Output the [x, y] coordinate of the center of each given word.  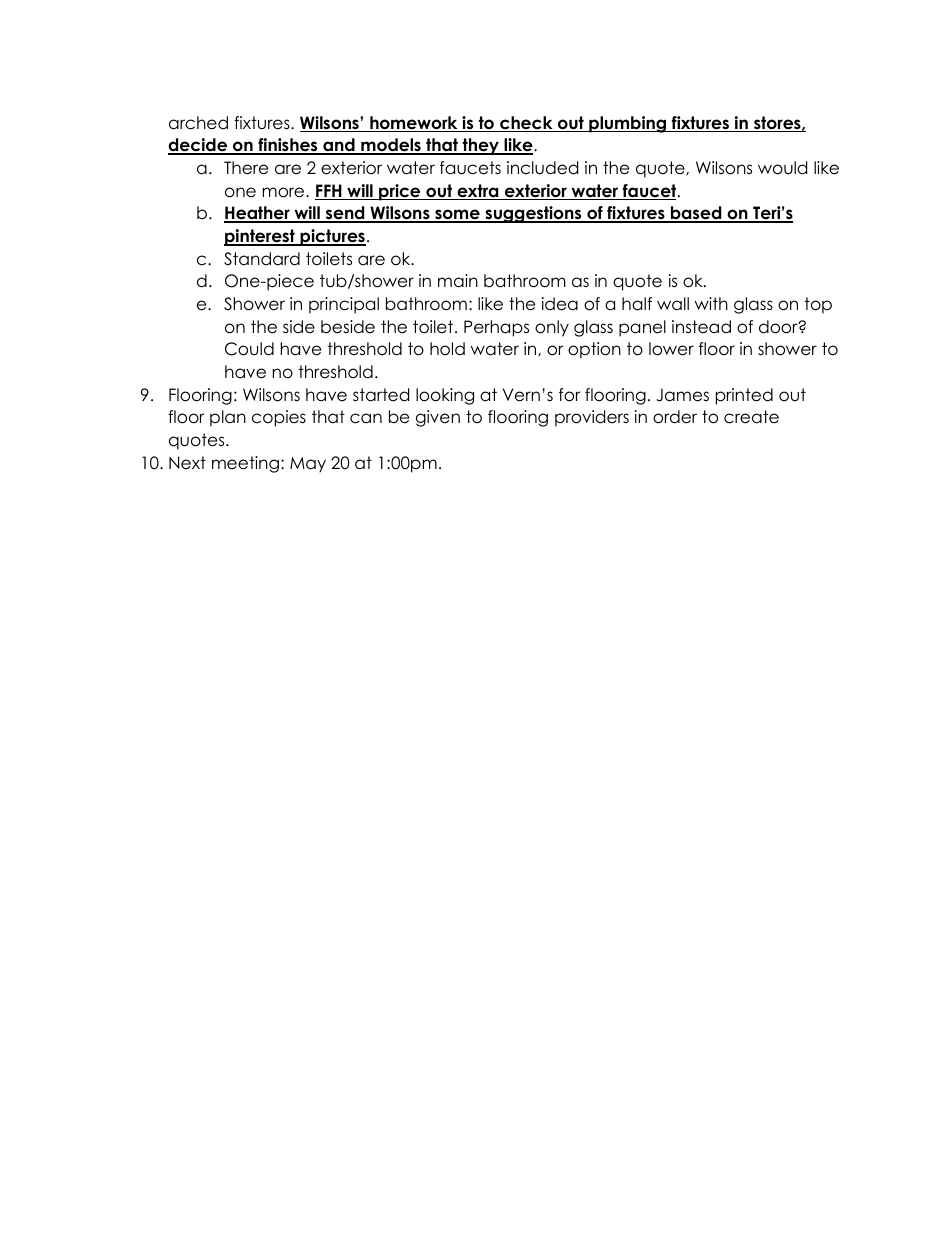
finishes [288, 146]
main [458, 281]
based [696, 214]
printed [744, 396]
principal [344, 305]
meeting [245, 464]
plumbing [627, 124]
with [711, 303]
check [526, 124]
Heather [258, 214]
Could [249, 349]
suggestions [533, 214]
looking [445, 396]
